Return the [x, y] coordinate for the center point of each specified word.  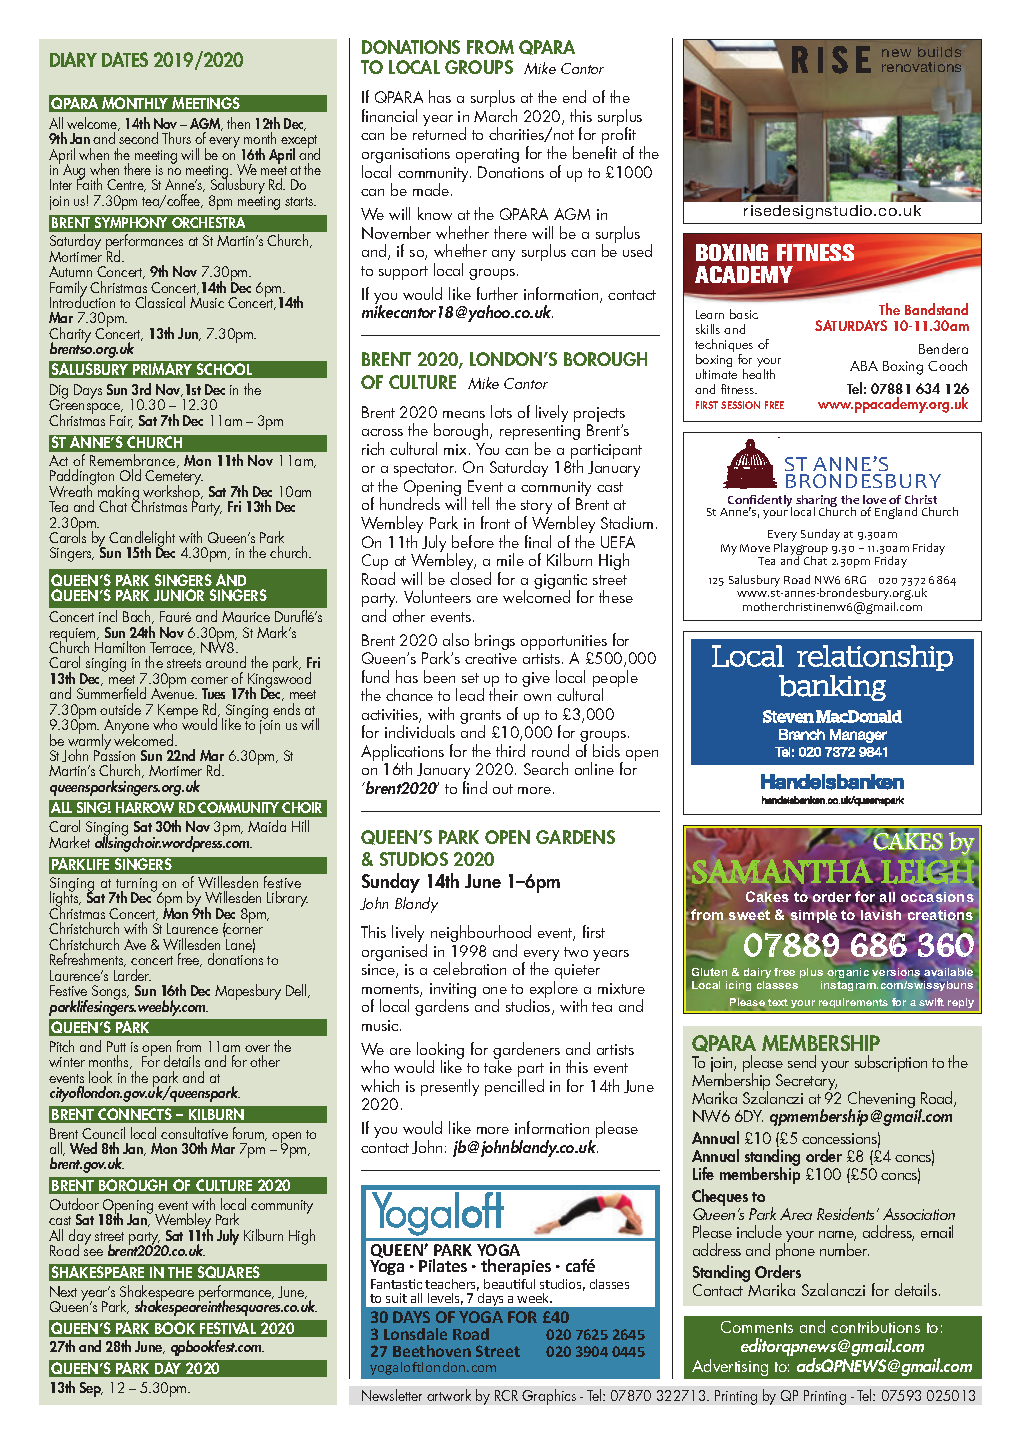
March [495, 115]
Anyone [125, 728]
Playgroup [801, 550]
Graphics [549, 1397]
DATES [125, 59]
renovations [921, 67]
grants [480, 718]
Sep [91, 1389]
